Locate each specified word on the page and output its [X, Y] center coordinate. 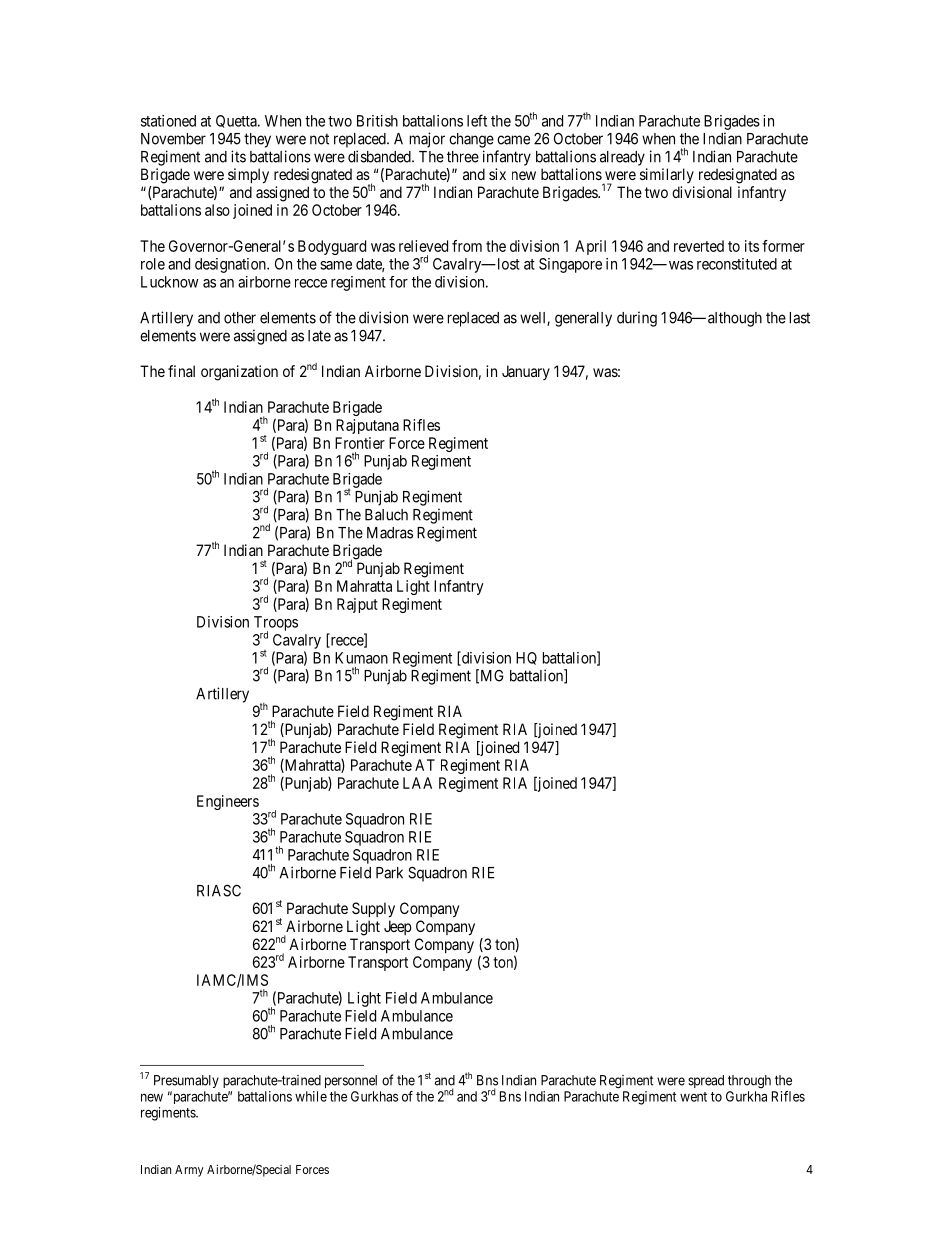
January [526, 372]
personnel [351, 1081]
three [463, 157]
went [693, 1097]
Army [189, 1171]
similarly [667, 175]
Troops [276, 624]
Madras [390, 533]
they [257, 140]
